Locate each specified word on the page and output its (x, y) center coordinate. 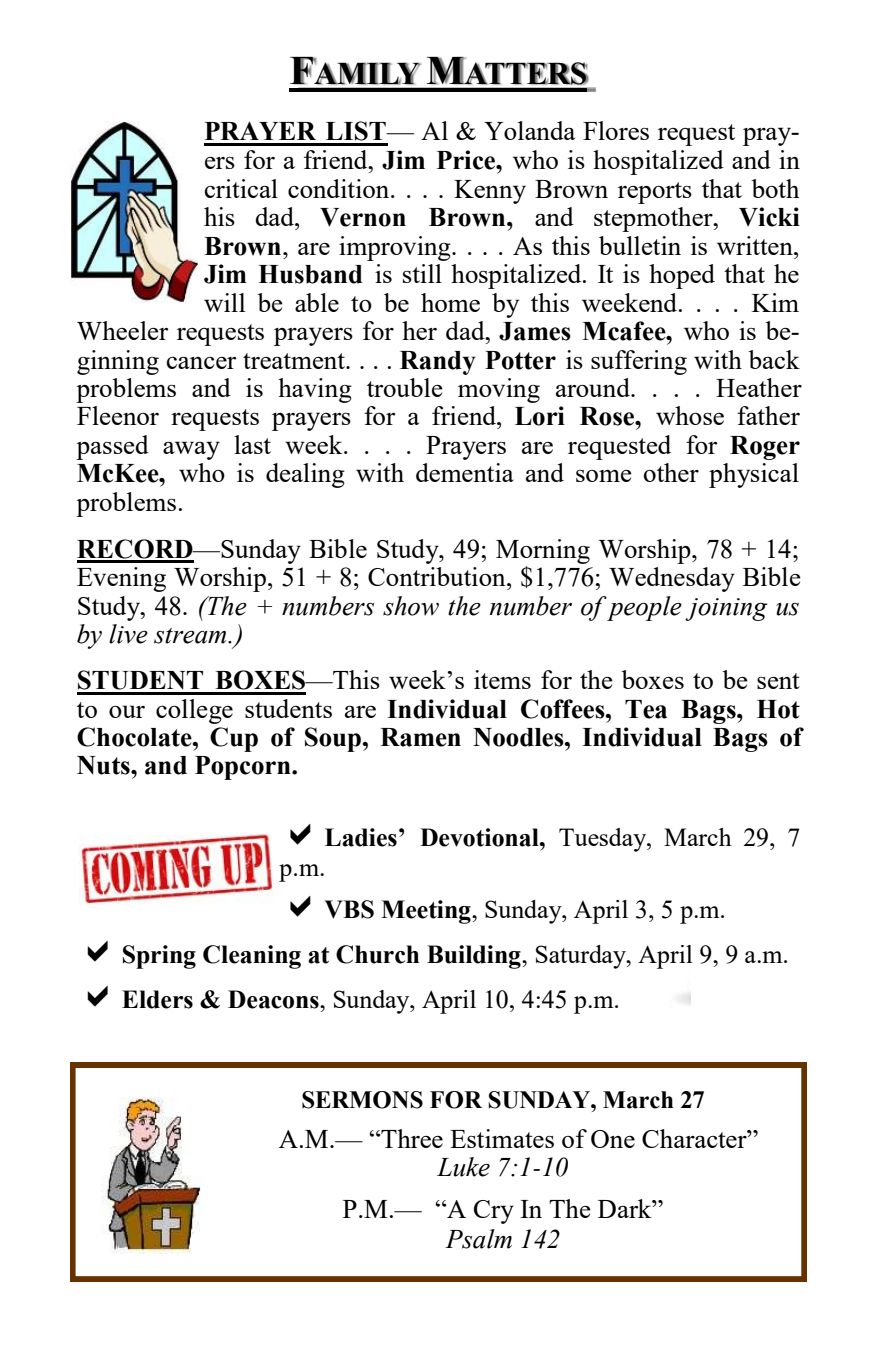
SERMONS (362, 1100)
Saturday (582, 957)
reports (655, 193)
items (502, 679)
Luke (463, 1167)
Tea (646, 709)
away (191, 450)
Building (475, 957)
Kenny (490, 192)
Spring (159, 957)
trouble (405, 387)
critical (241, 188)
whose (690, 415)
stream (191, 636)
